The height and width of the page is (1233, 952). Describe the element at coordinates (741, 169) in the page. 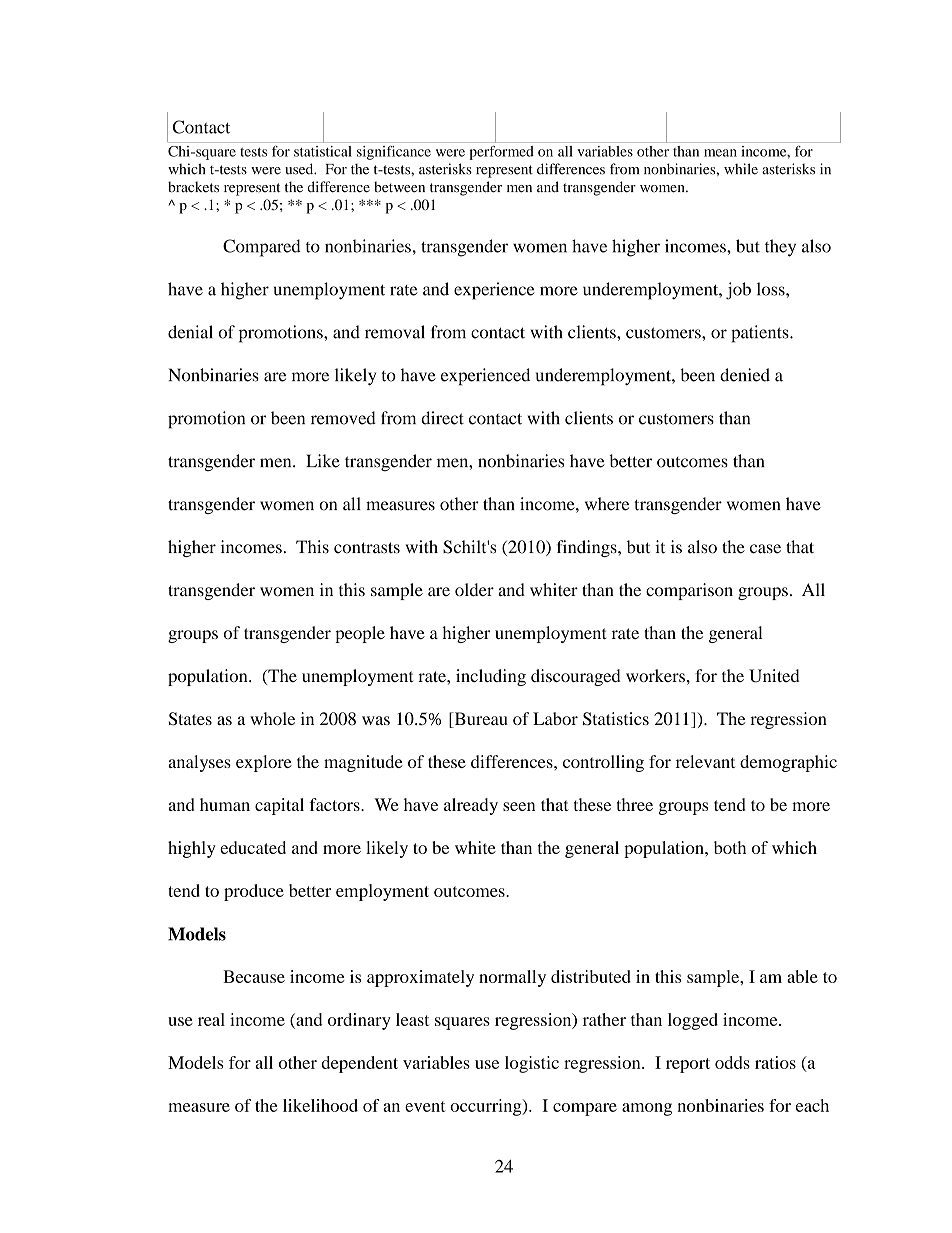

I see `while` at that location.
